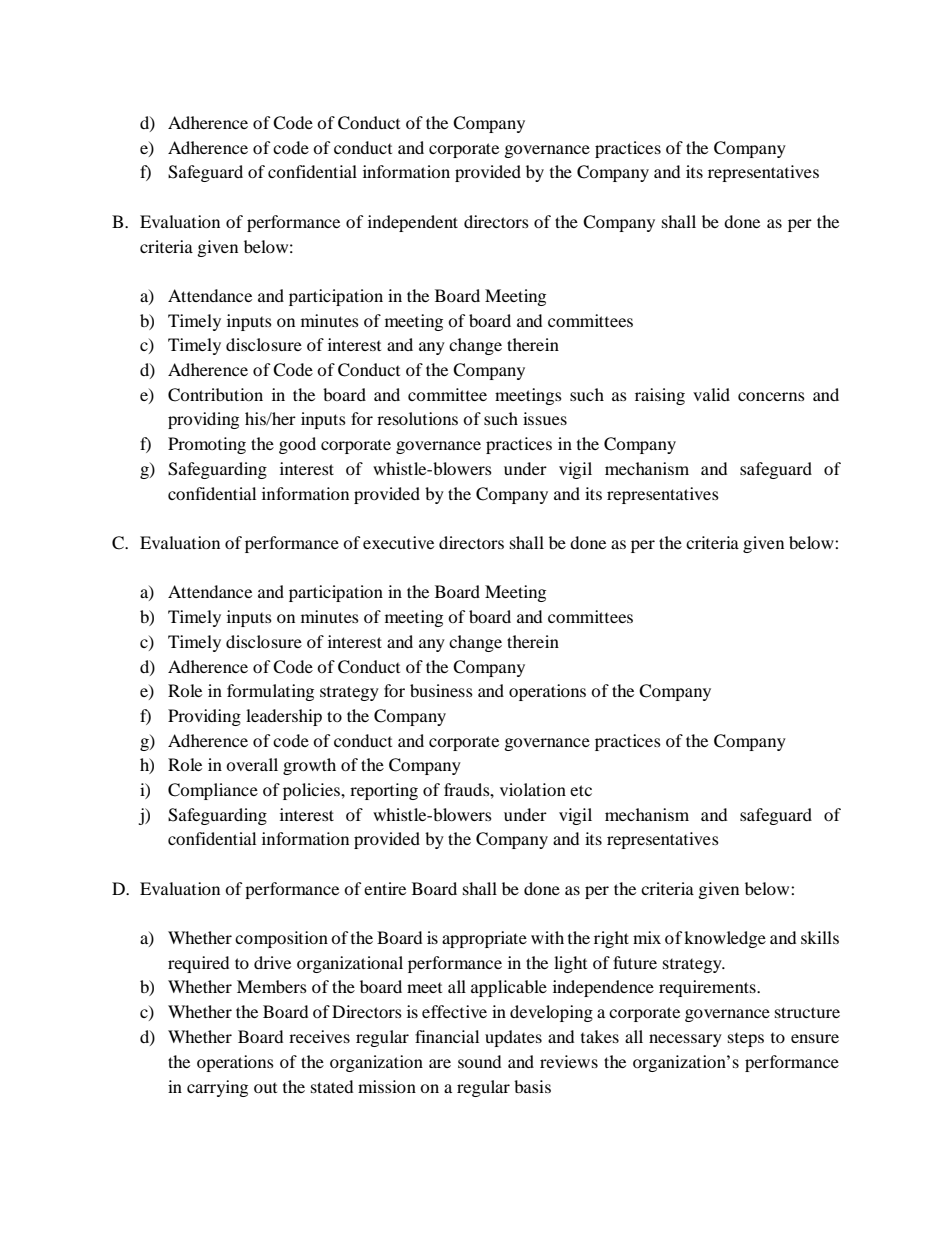 The image size is (952, 1233). What do you see at coordinates (413, 223) in the page?
I see `independent` at bounding box center [413, 223].
